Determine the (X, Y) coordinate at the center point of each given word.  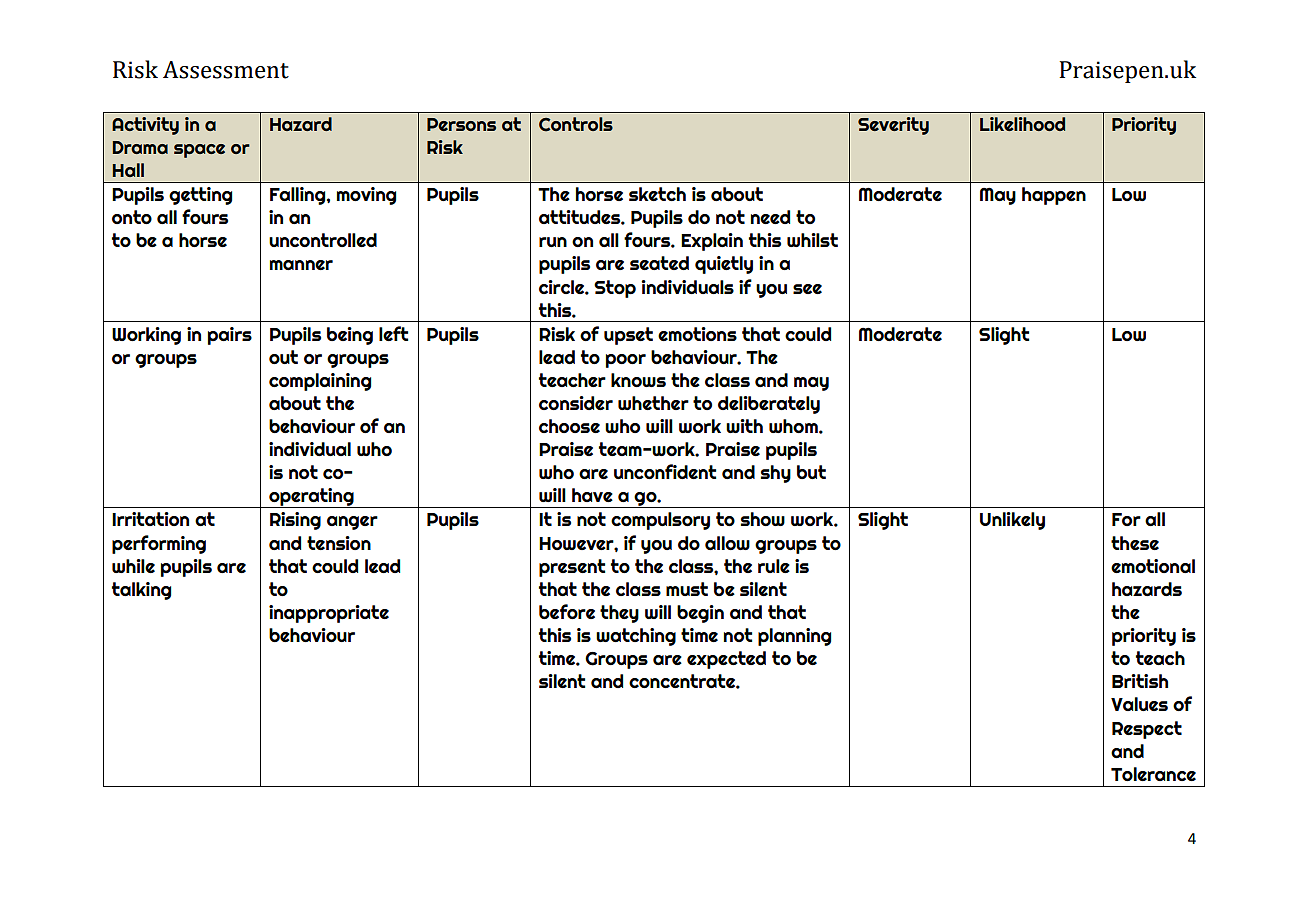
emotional (1153, 566)
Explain (712, 242)
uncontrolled (323, 240)
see (807, 289)
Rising (295, 521)
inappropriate (329, 614)
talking (141, 591)
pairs (230, 336)
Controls (576, 124)
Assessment (226, 70)
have (592, 495)
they (619, 614)
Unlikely (1012, 521)
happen (1054, 196)
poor (626, 361)
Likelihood (1022, 124)
